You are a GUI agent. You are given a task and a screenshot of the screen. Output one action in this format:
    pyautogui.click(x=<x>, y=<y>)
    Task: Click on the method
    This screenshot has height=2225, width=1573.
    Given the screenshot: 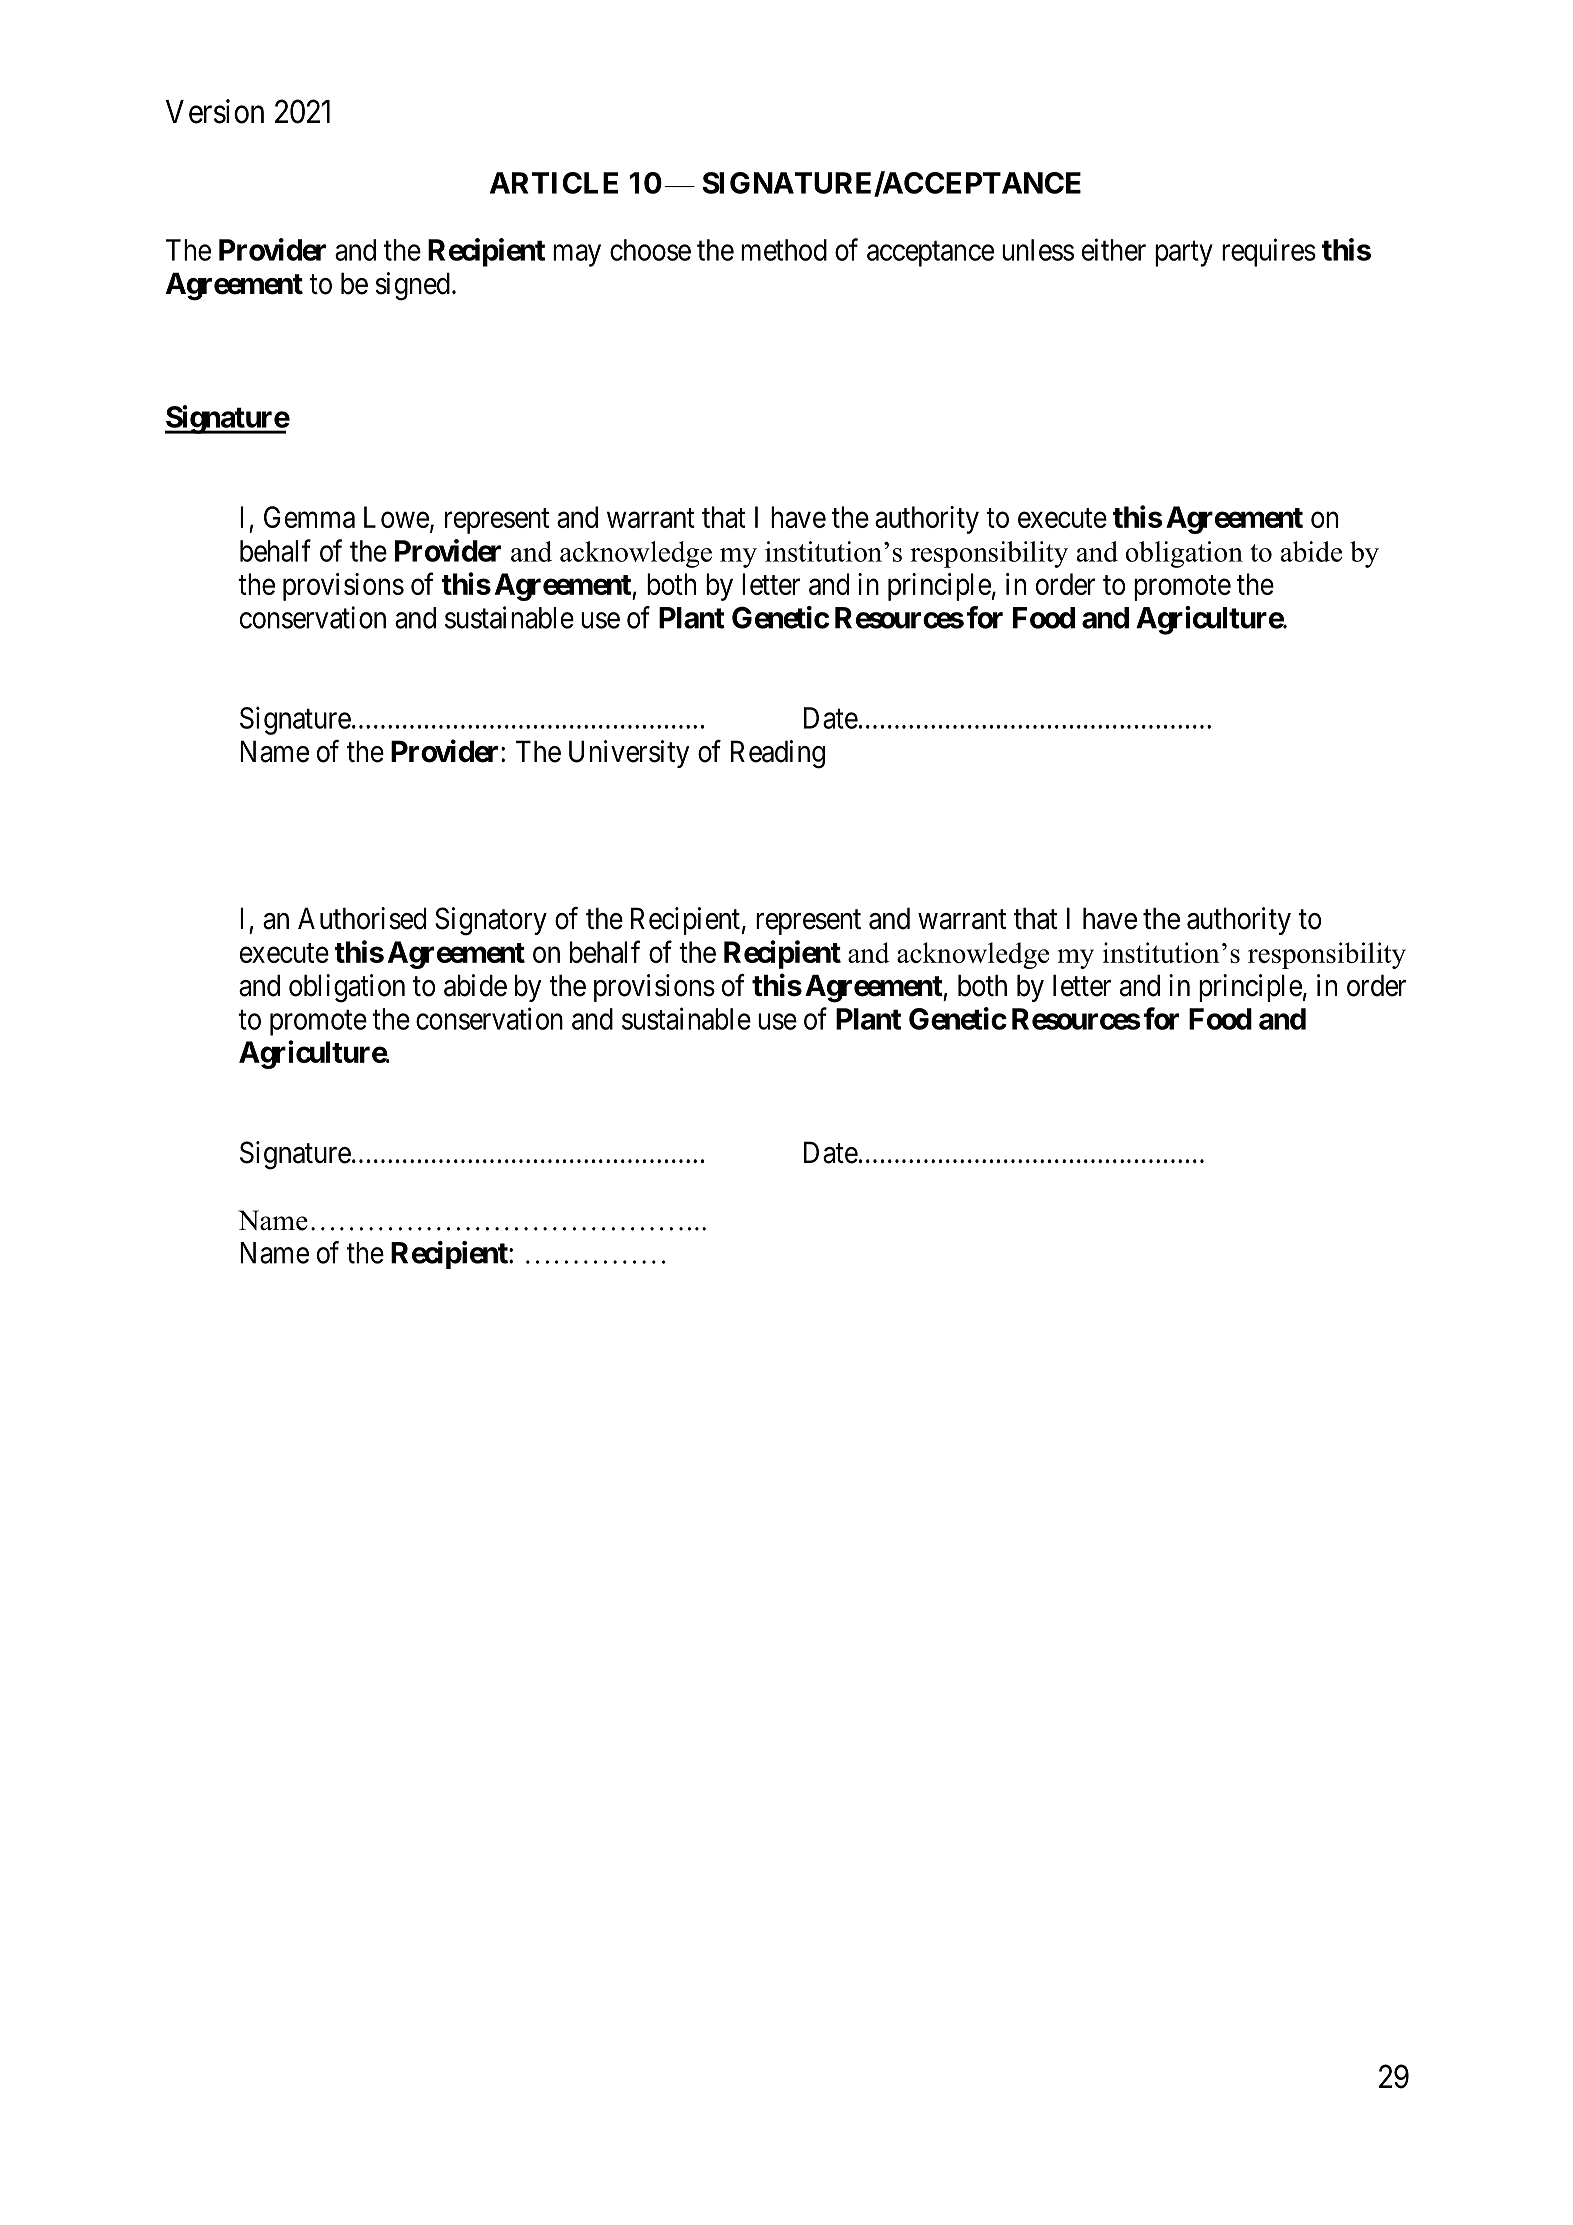 What is the action you would take?
    pyautogui.click(x=784, y=250)
